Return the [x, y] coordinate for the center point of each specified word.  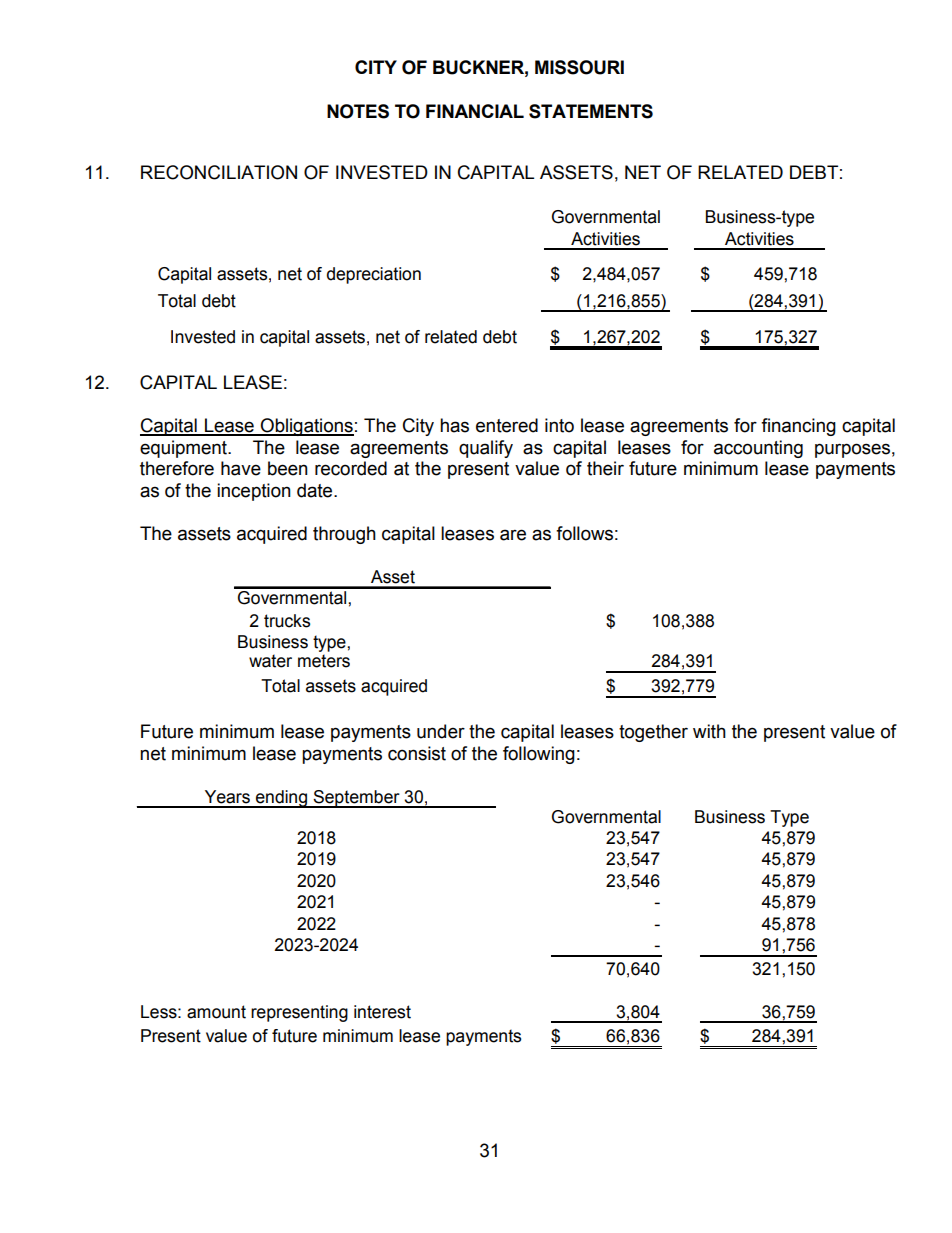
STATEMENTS [591, 111]
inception [254, 492]
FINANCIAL [475, 111]
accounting [758, 449]
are [513, 535]
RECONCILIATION [219, 172]
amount [216, 1012]
